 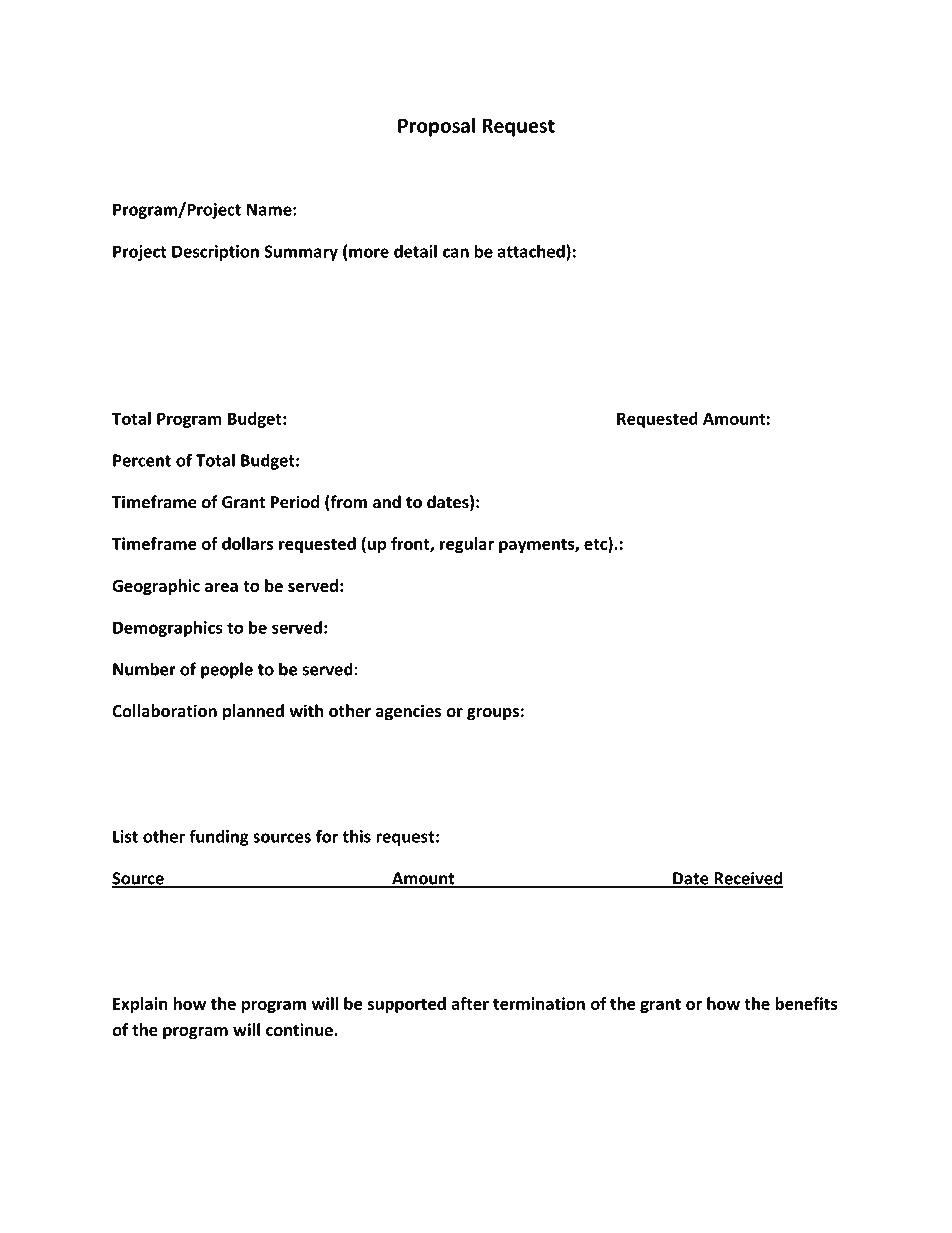 I want to click on groups, so click(x=493, y=714).
